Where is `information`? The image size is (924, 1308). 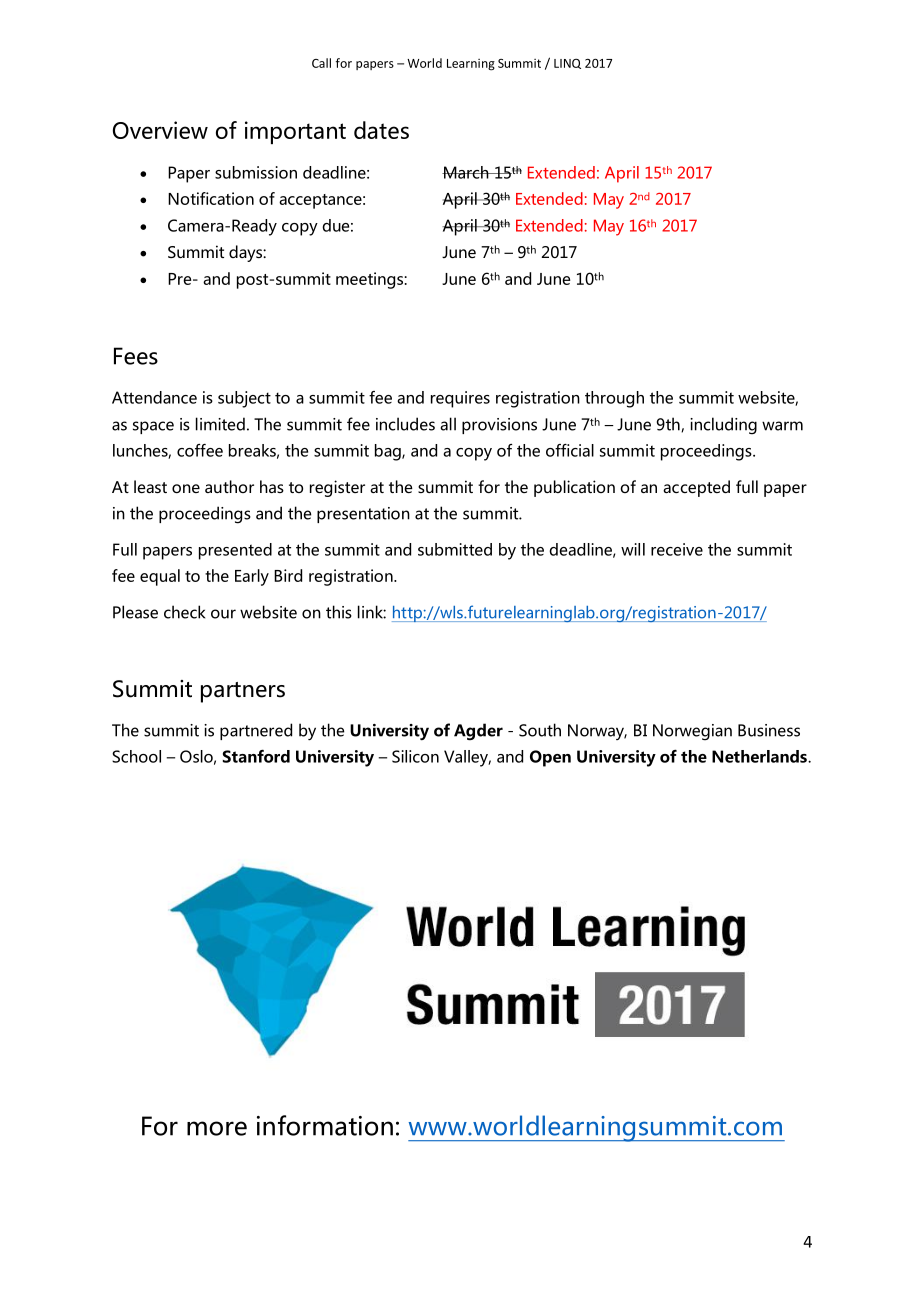 information is located at coordinates (325, 1125).
